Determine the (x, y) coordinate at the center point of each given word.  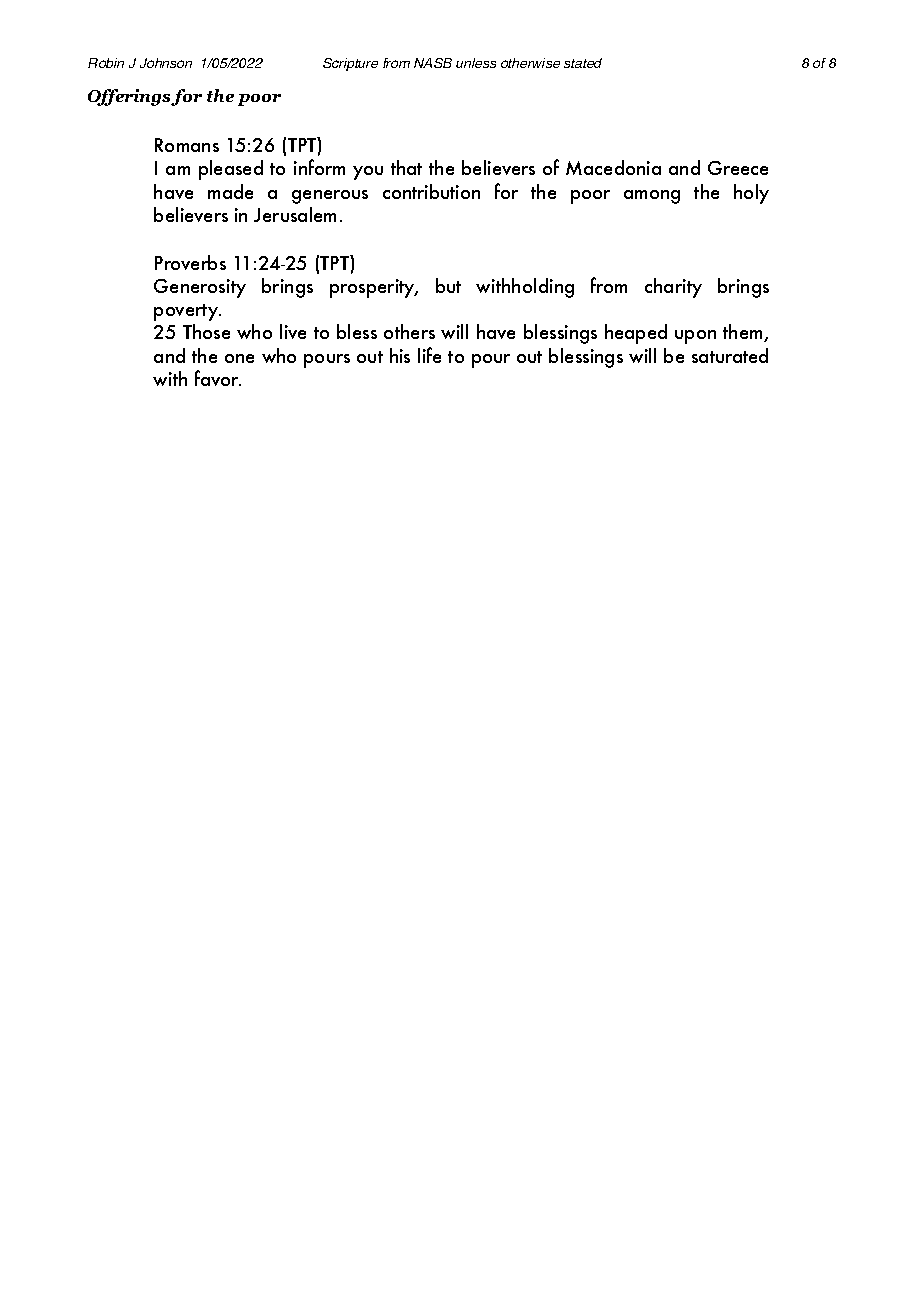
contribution (431, 191)
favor (218, 378)
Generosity (200, 288)
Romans (187, 145)
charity (673, 288)
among (652, 197)
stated (583, 63)
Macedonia (613, 167)
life (429, 355)
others (409, 331)
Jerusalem (295, 214)
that (406, 167)
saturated (730, 355)
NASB (433, 63)
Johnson (166, 63)
